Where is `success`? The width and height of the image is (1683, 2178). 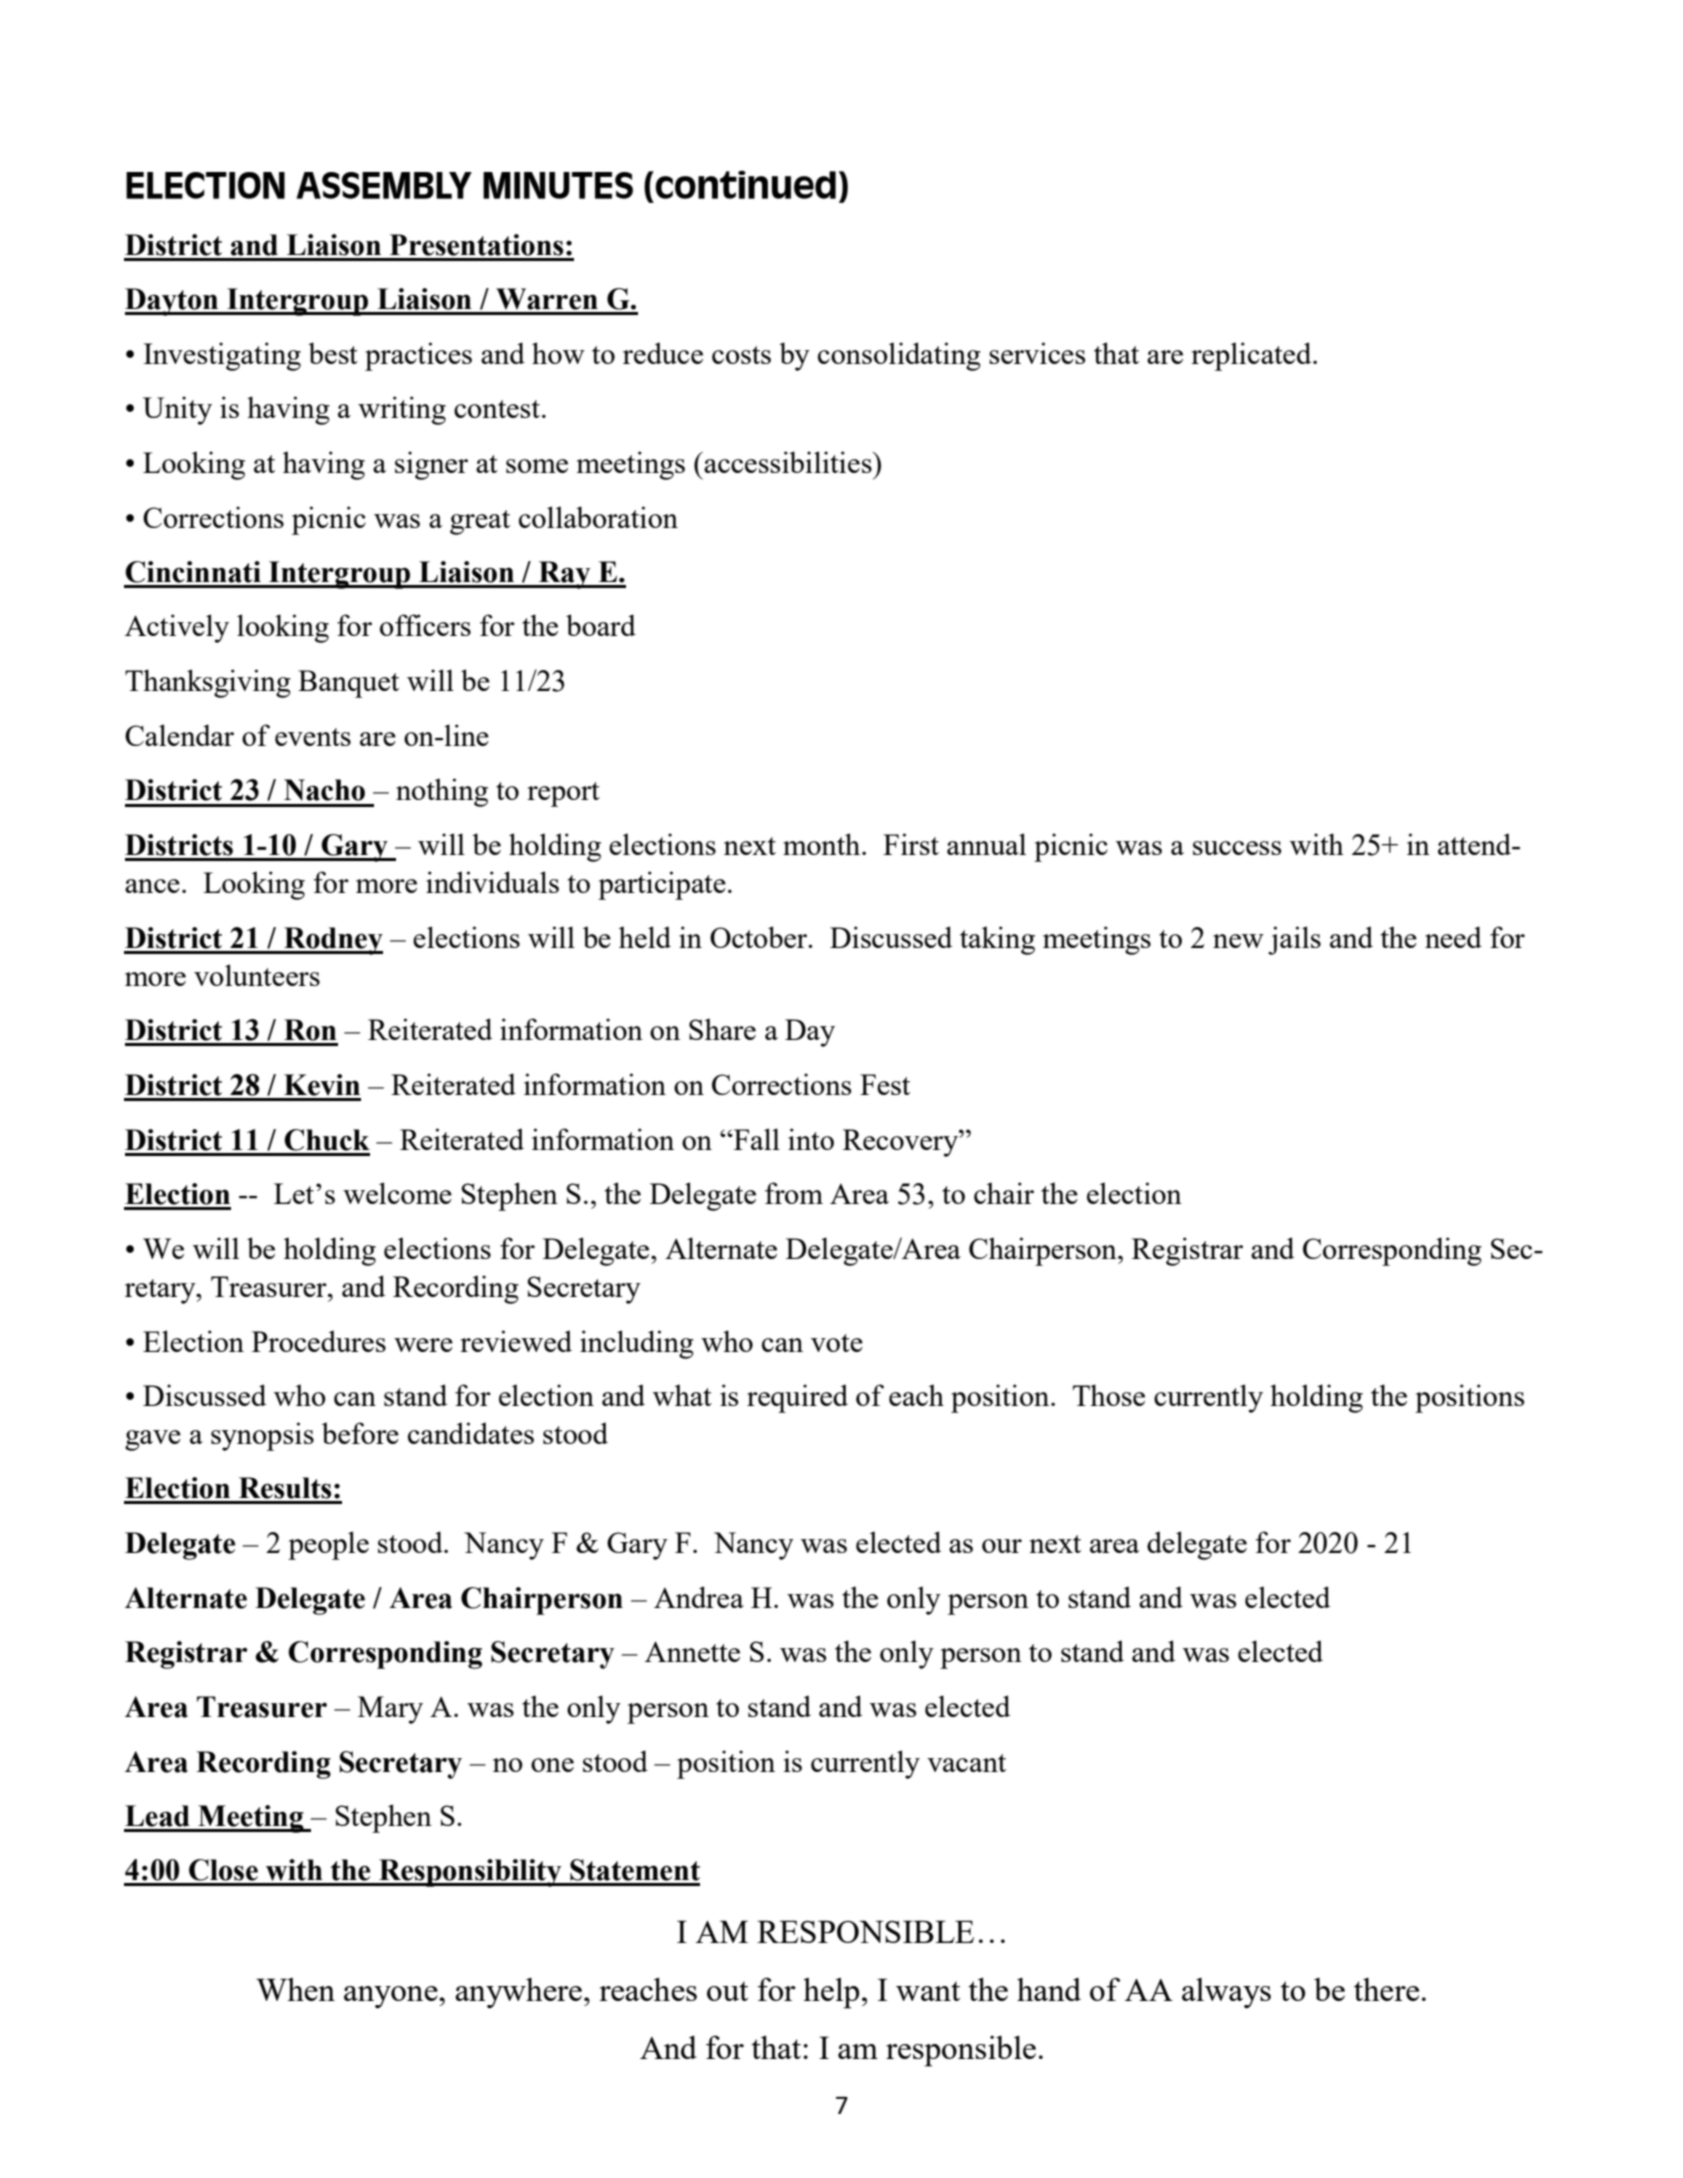
success is located at coordinates (1237, 848).
